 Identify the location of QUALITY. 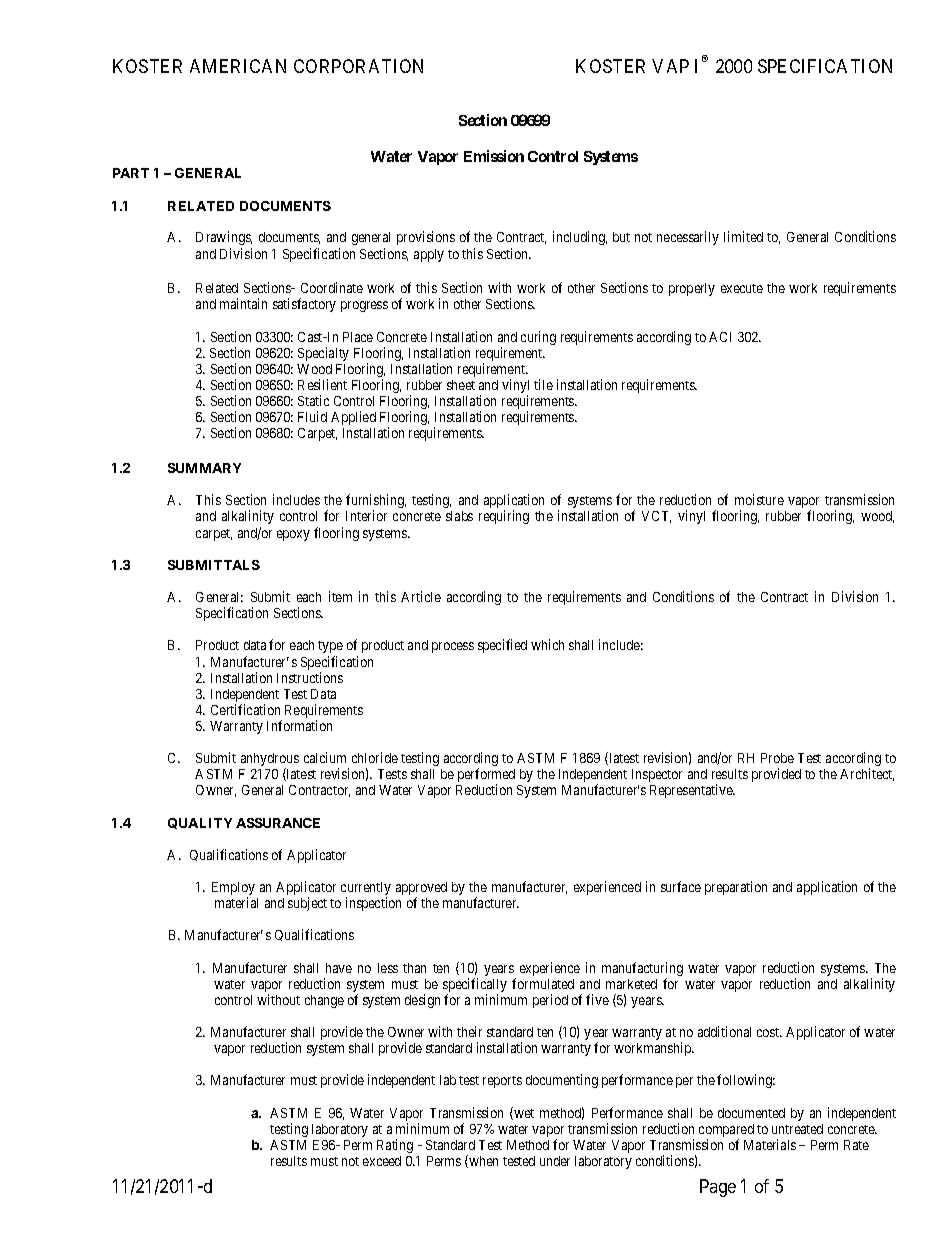
(200, 823).
